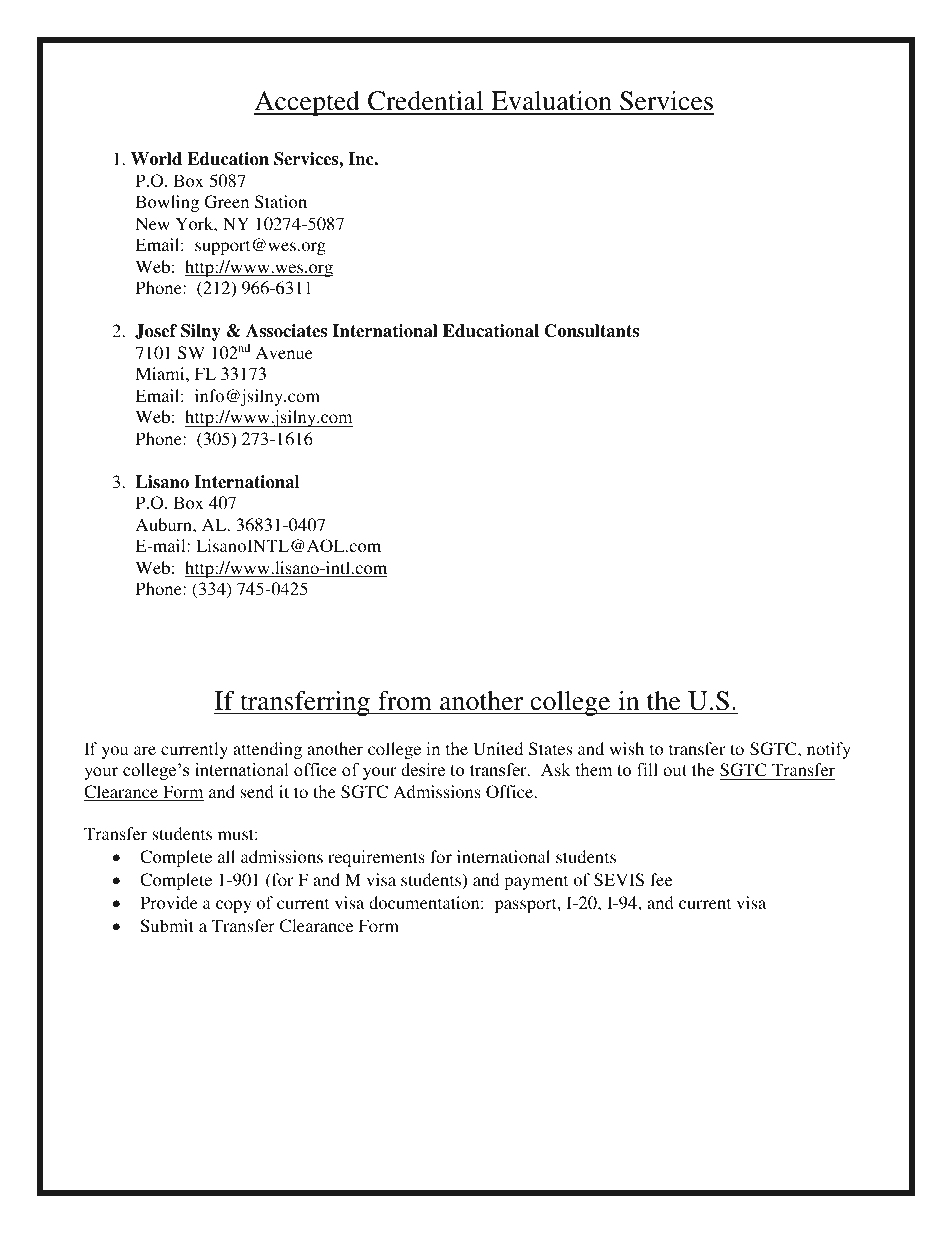 This page has height=1233, width=952. What do you see at coordinates (498, 749) in the page?
I see `United` at bounding box center [498, 749].
